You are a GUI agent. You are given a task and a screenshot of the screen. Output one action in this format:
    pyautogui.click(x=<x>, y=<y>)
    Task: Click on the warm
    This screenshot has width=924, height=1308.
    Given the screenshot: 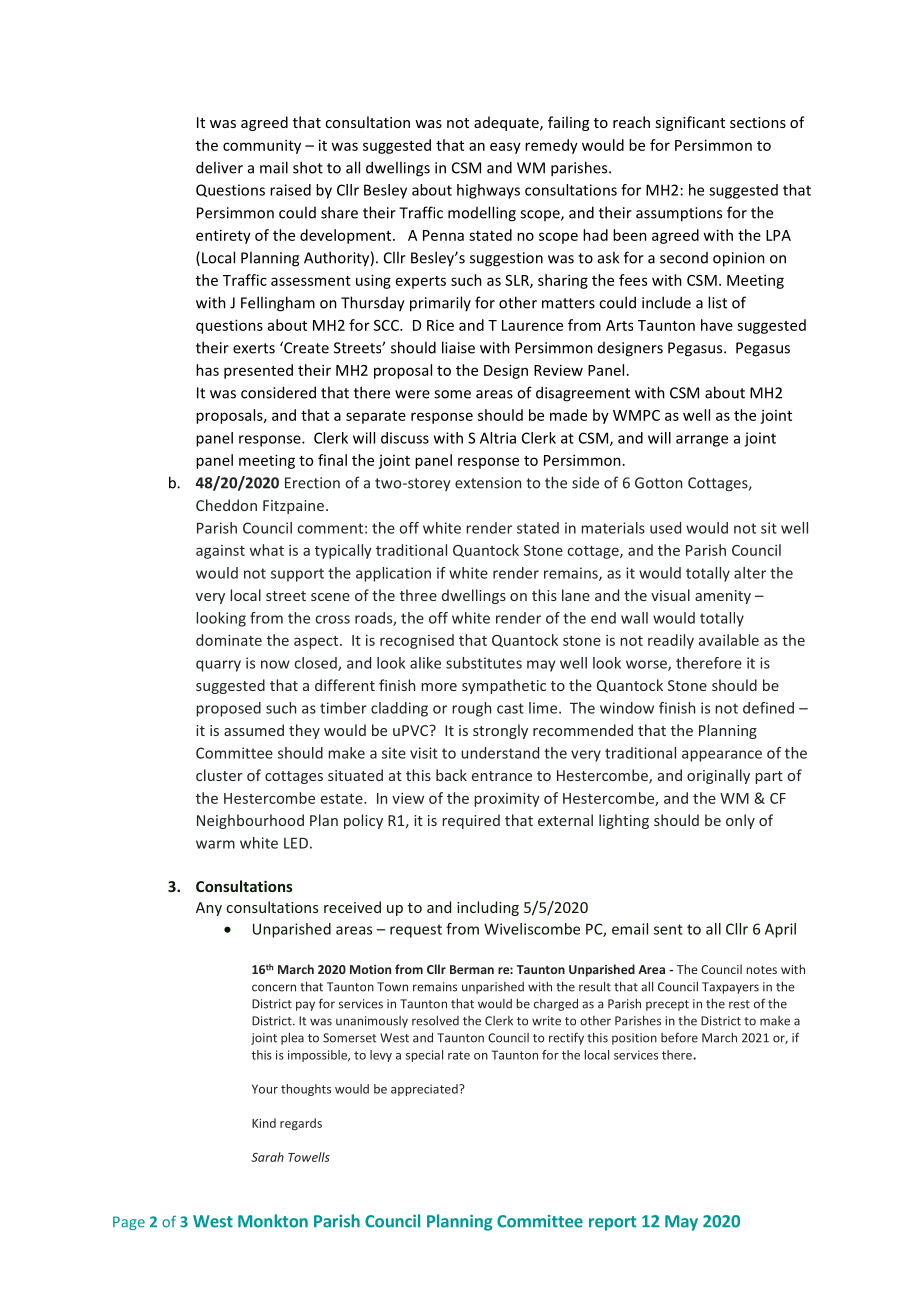 What is the action you would take?
    pyautogui.click(x=215, y=844)
